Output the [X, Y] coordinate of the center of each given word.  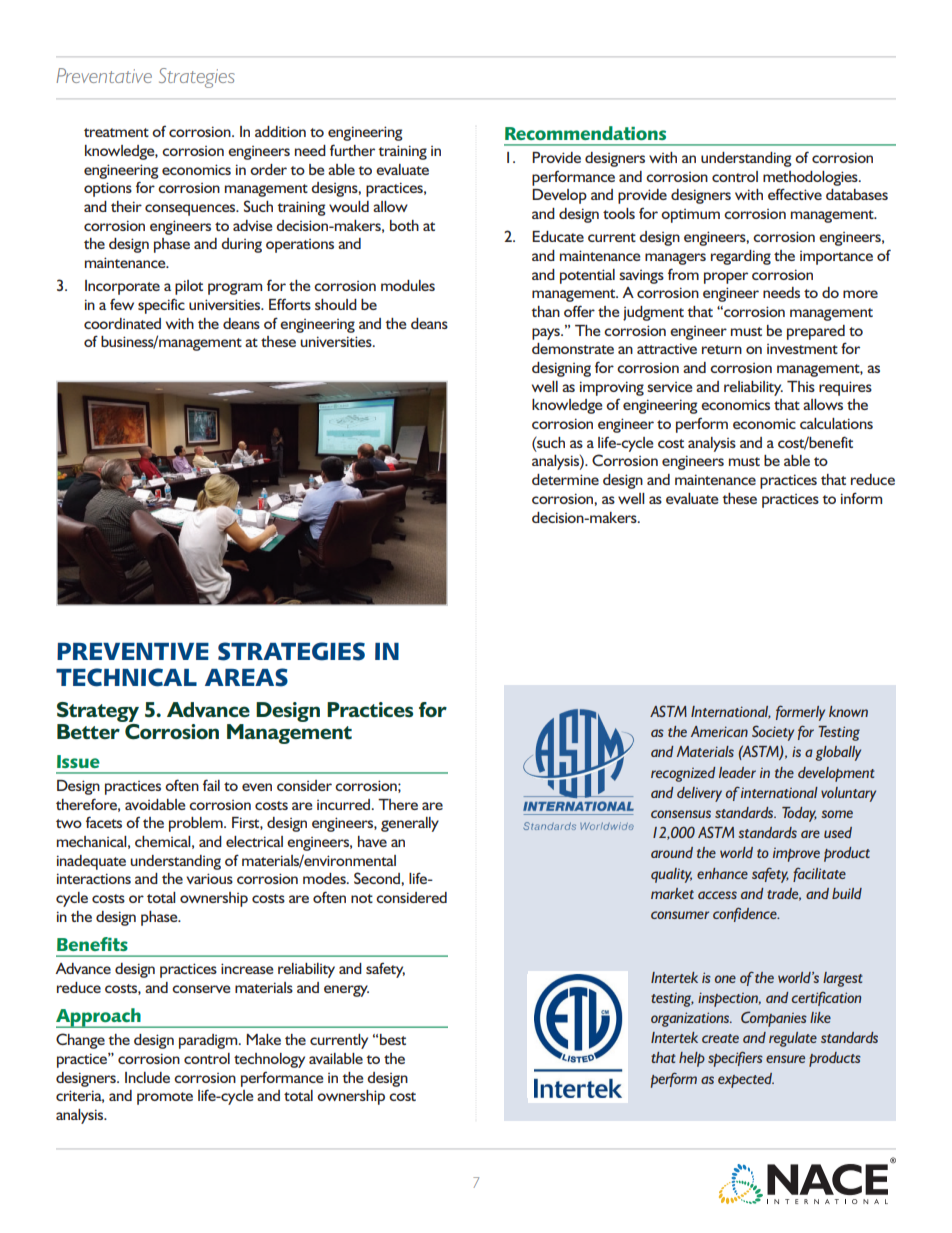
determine [565, 479]
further [352, 150]
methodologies [811, 178]
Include [147, 1077]
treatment [116, 132]
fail [211, 785]
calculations [836, 423]
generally [410, 824]
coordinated [122, 323]
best [393, 1039]
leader [737, 772]
